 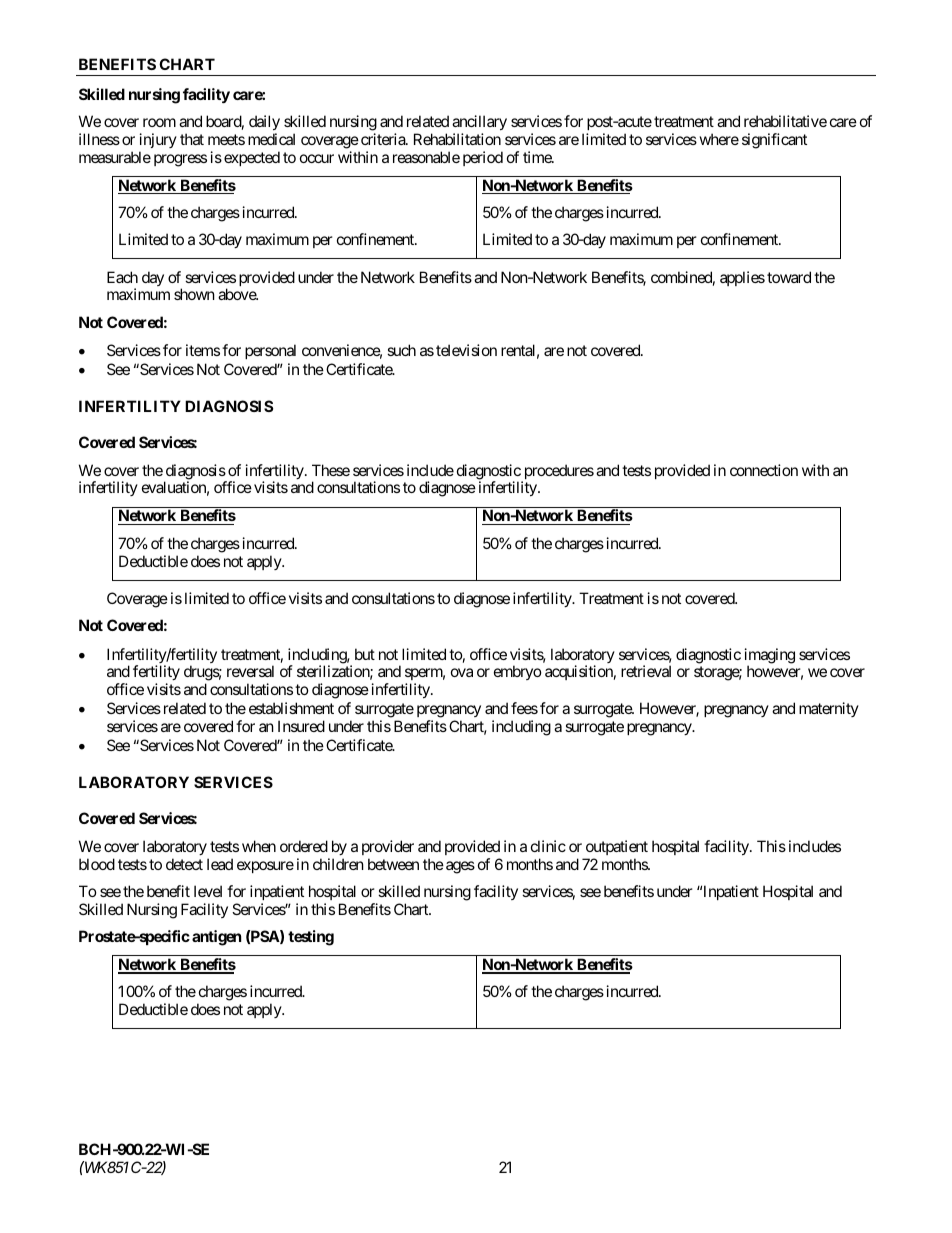 I want to click on where, so click(x=719, y=139).
